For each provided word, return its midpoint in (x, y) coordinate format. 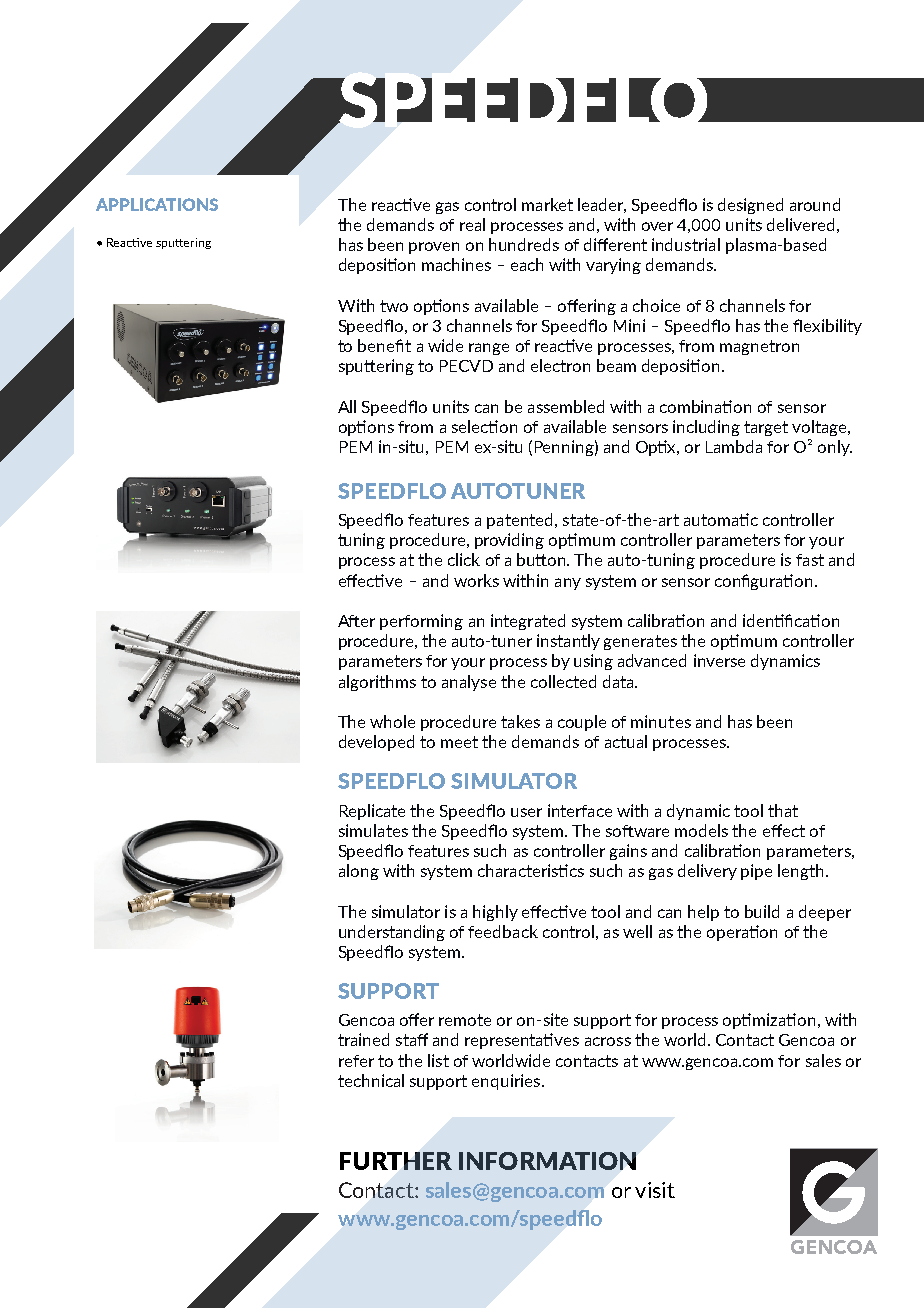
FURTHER (396, 1161)
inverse (719, 660)
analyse (469, 683)
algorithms (377, 683)
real (472, 224)
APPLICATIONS (157, 204)
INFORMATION (547, 1161)
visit (655, 1190)
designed (750, 206)
